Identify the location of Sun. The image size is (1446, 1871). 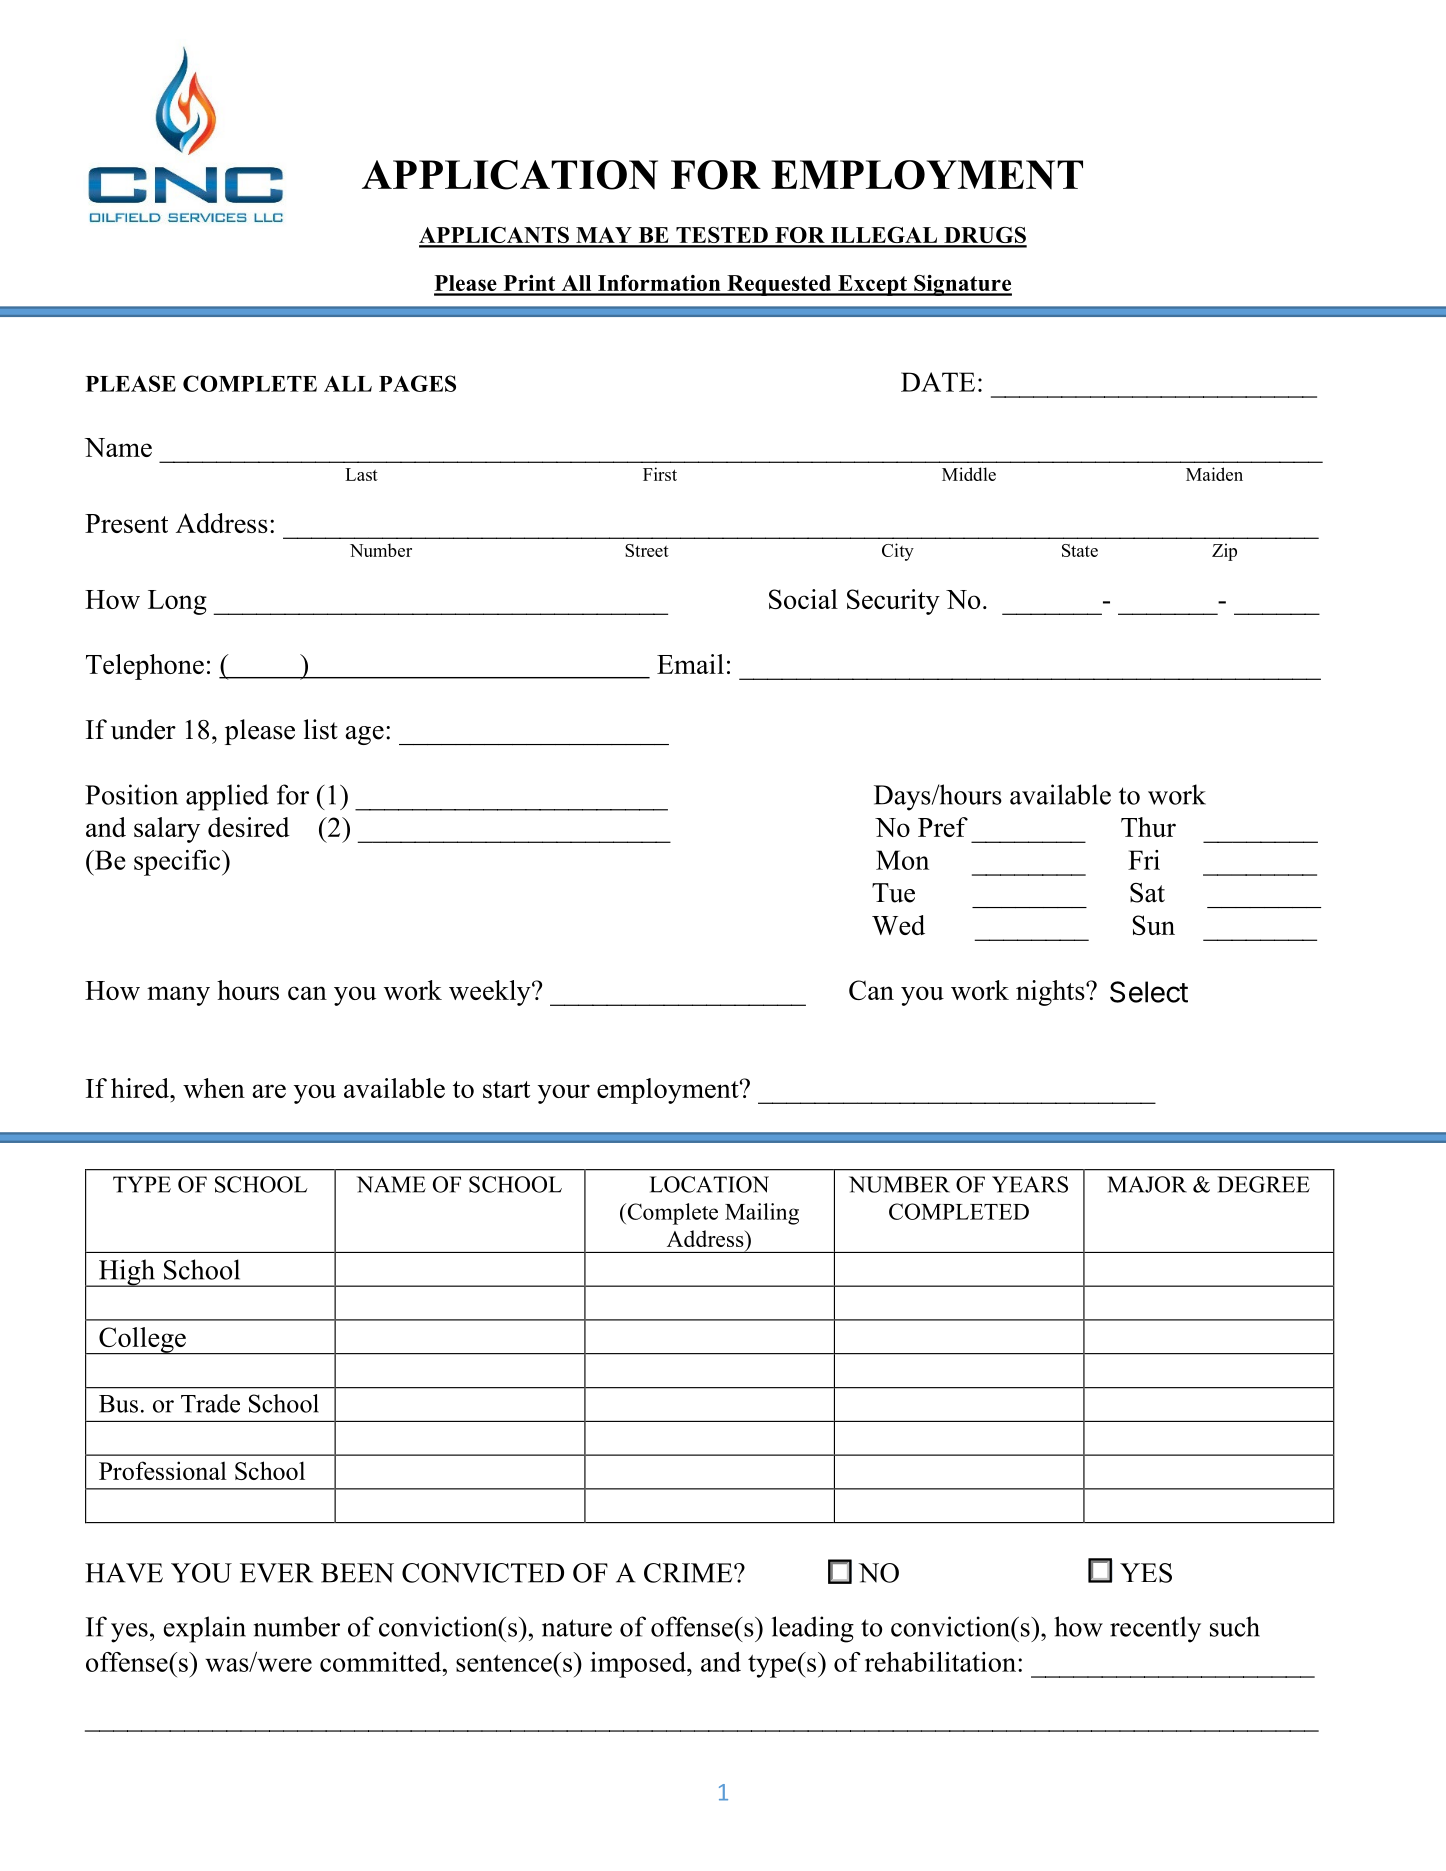
(1153, 925).
